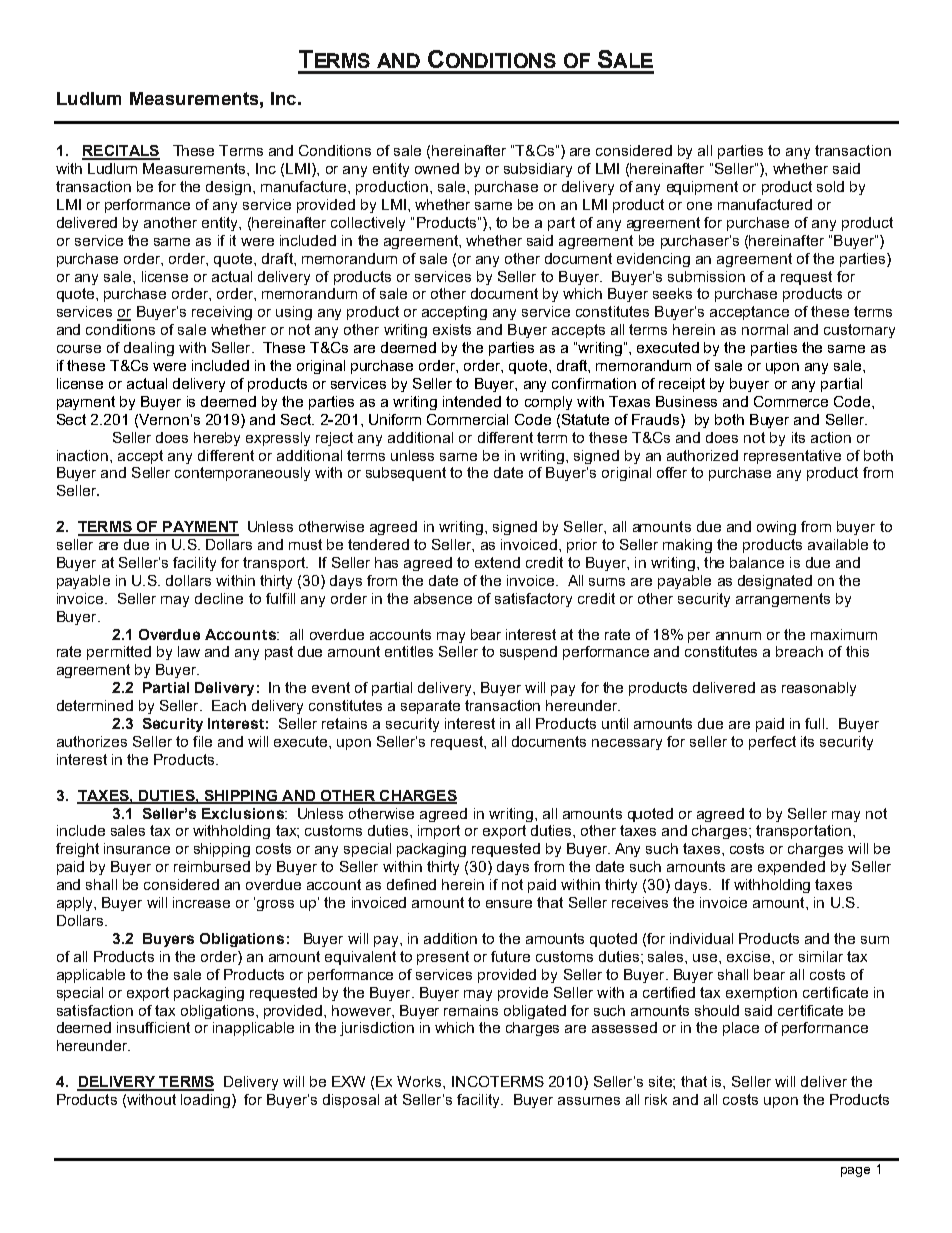 This screenshot has height=1233, width=952. Describe the element at coordinates (437, 168) in the screenshot. I see `owned` at that location.
